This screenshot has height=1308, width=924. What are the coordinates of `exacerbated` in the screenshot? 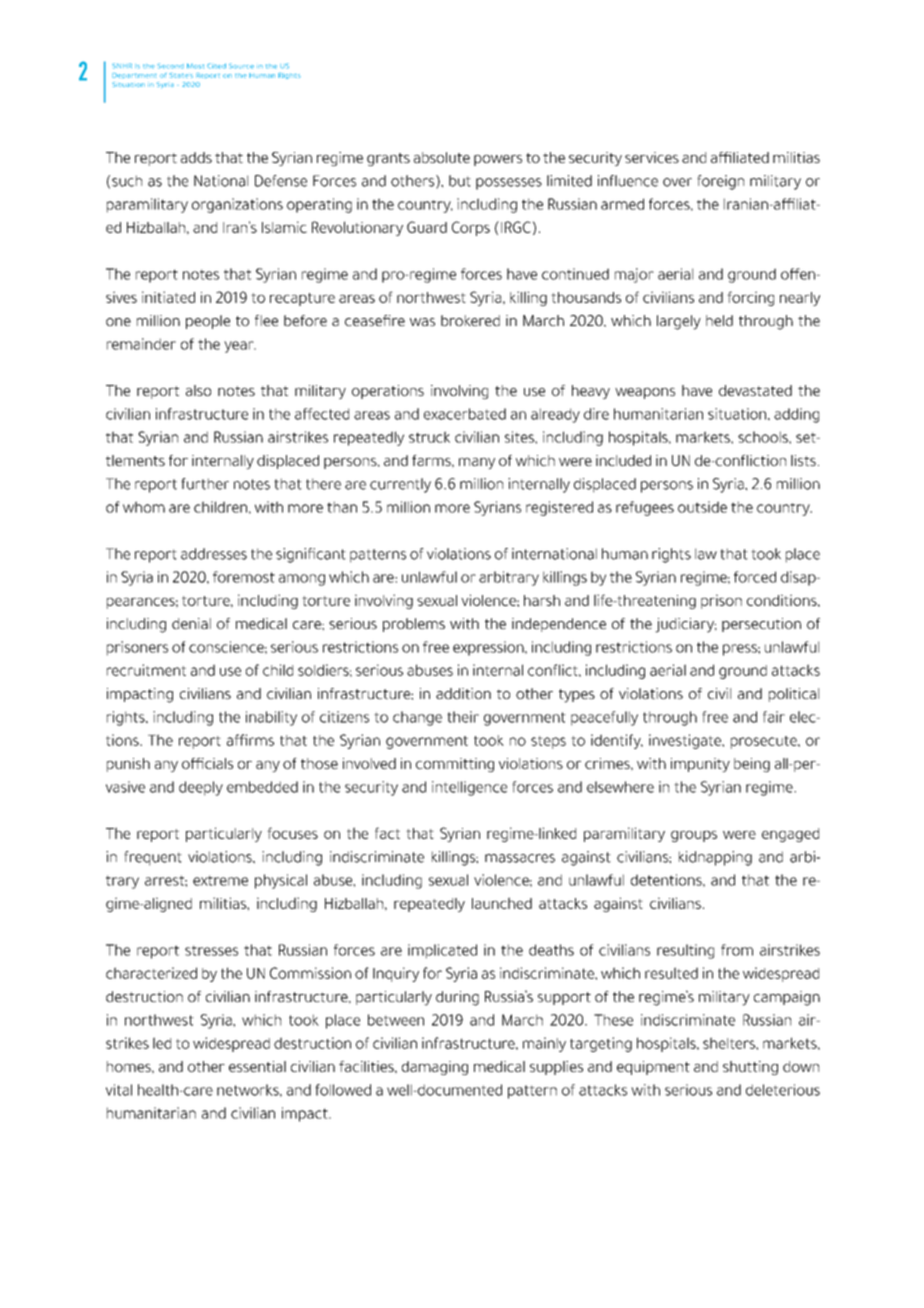 It's located at (465, 414).
